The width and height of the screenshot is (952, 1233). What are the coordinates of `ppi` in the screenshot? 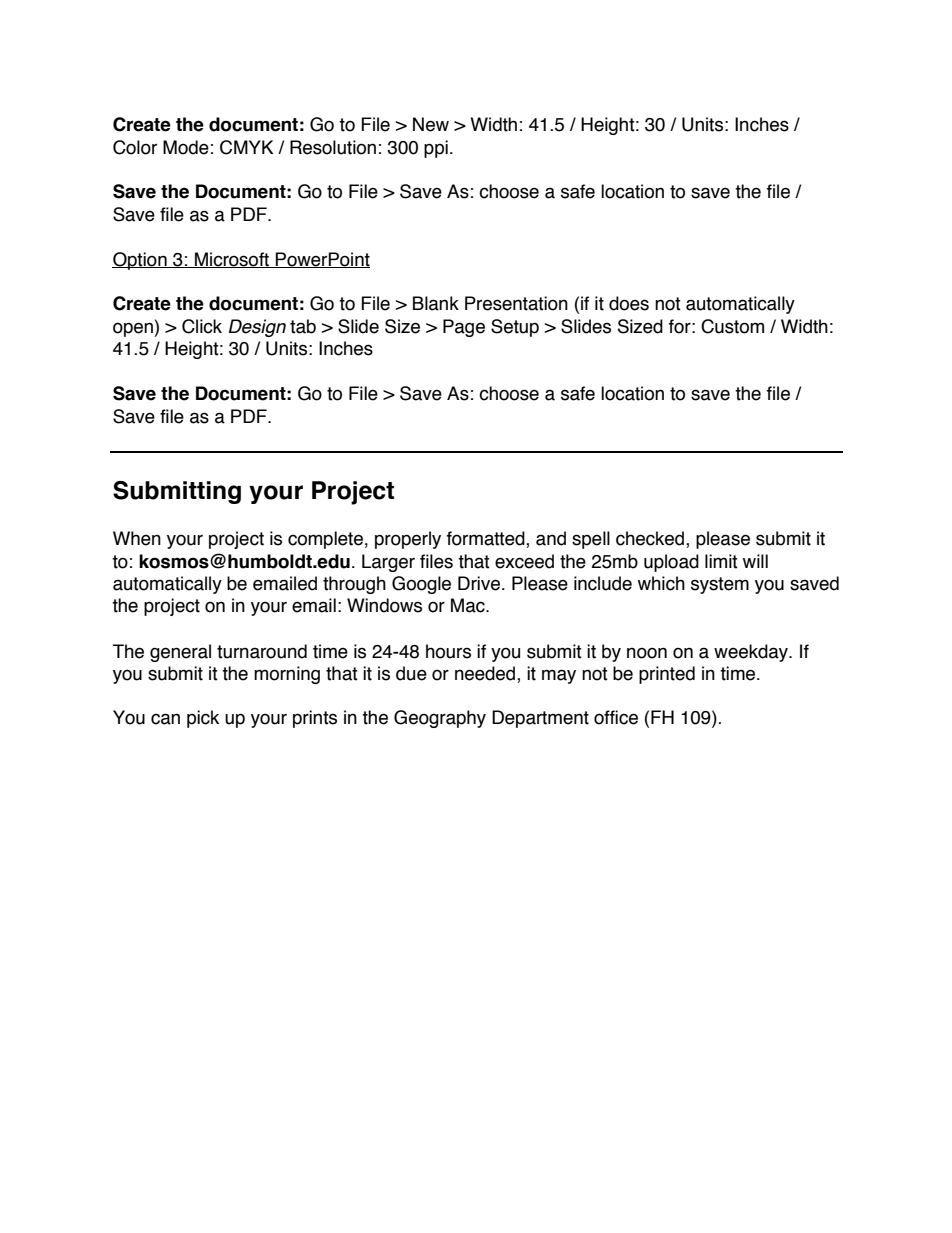 It's located at (436, 149).
